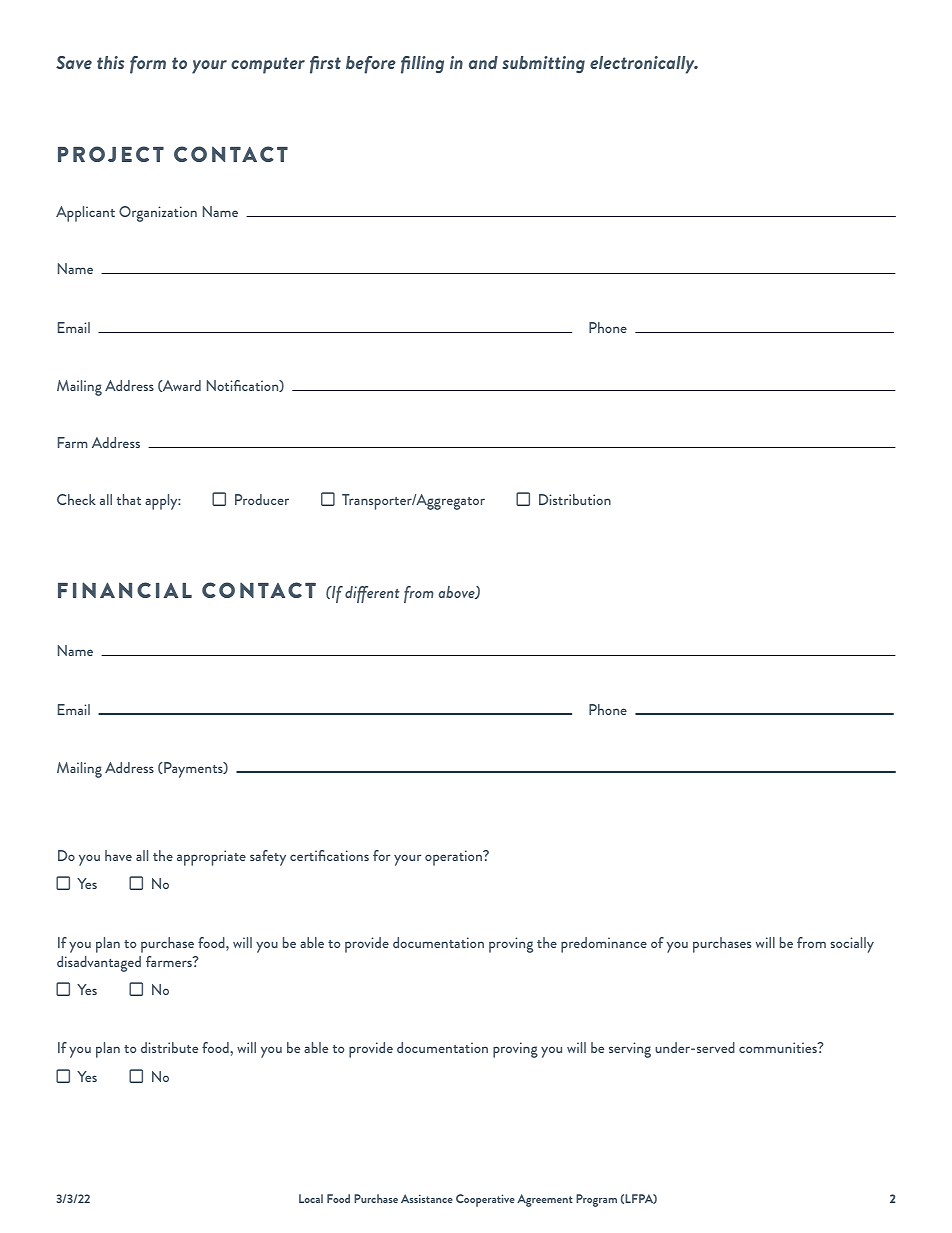  Describe the element at coordinates (779, 1047) in the screenshot. I see `communities` at that location.
